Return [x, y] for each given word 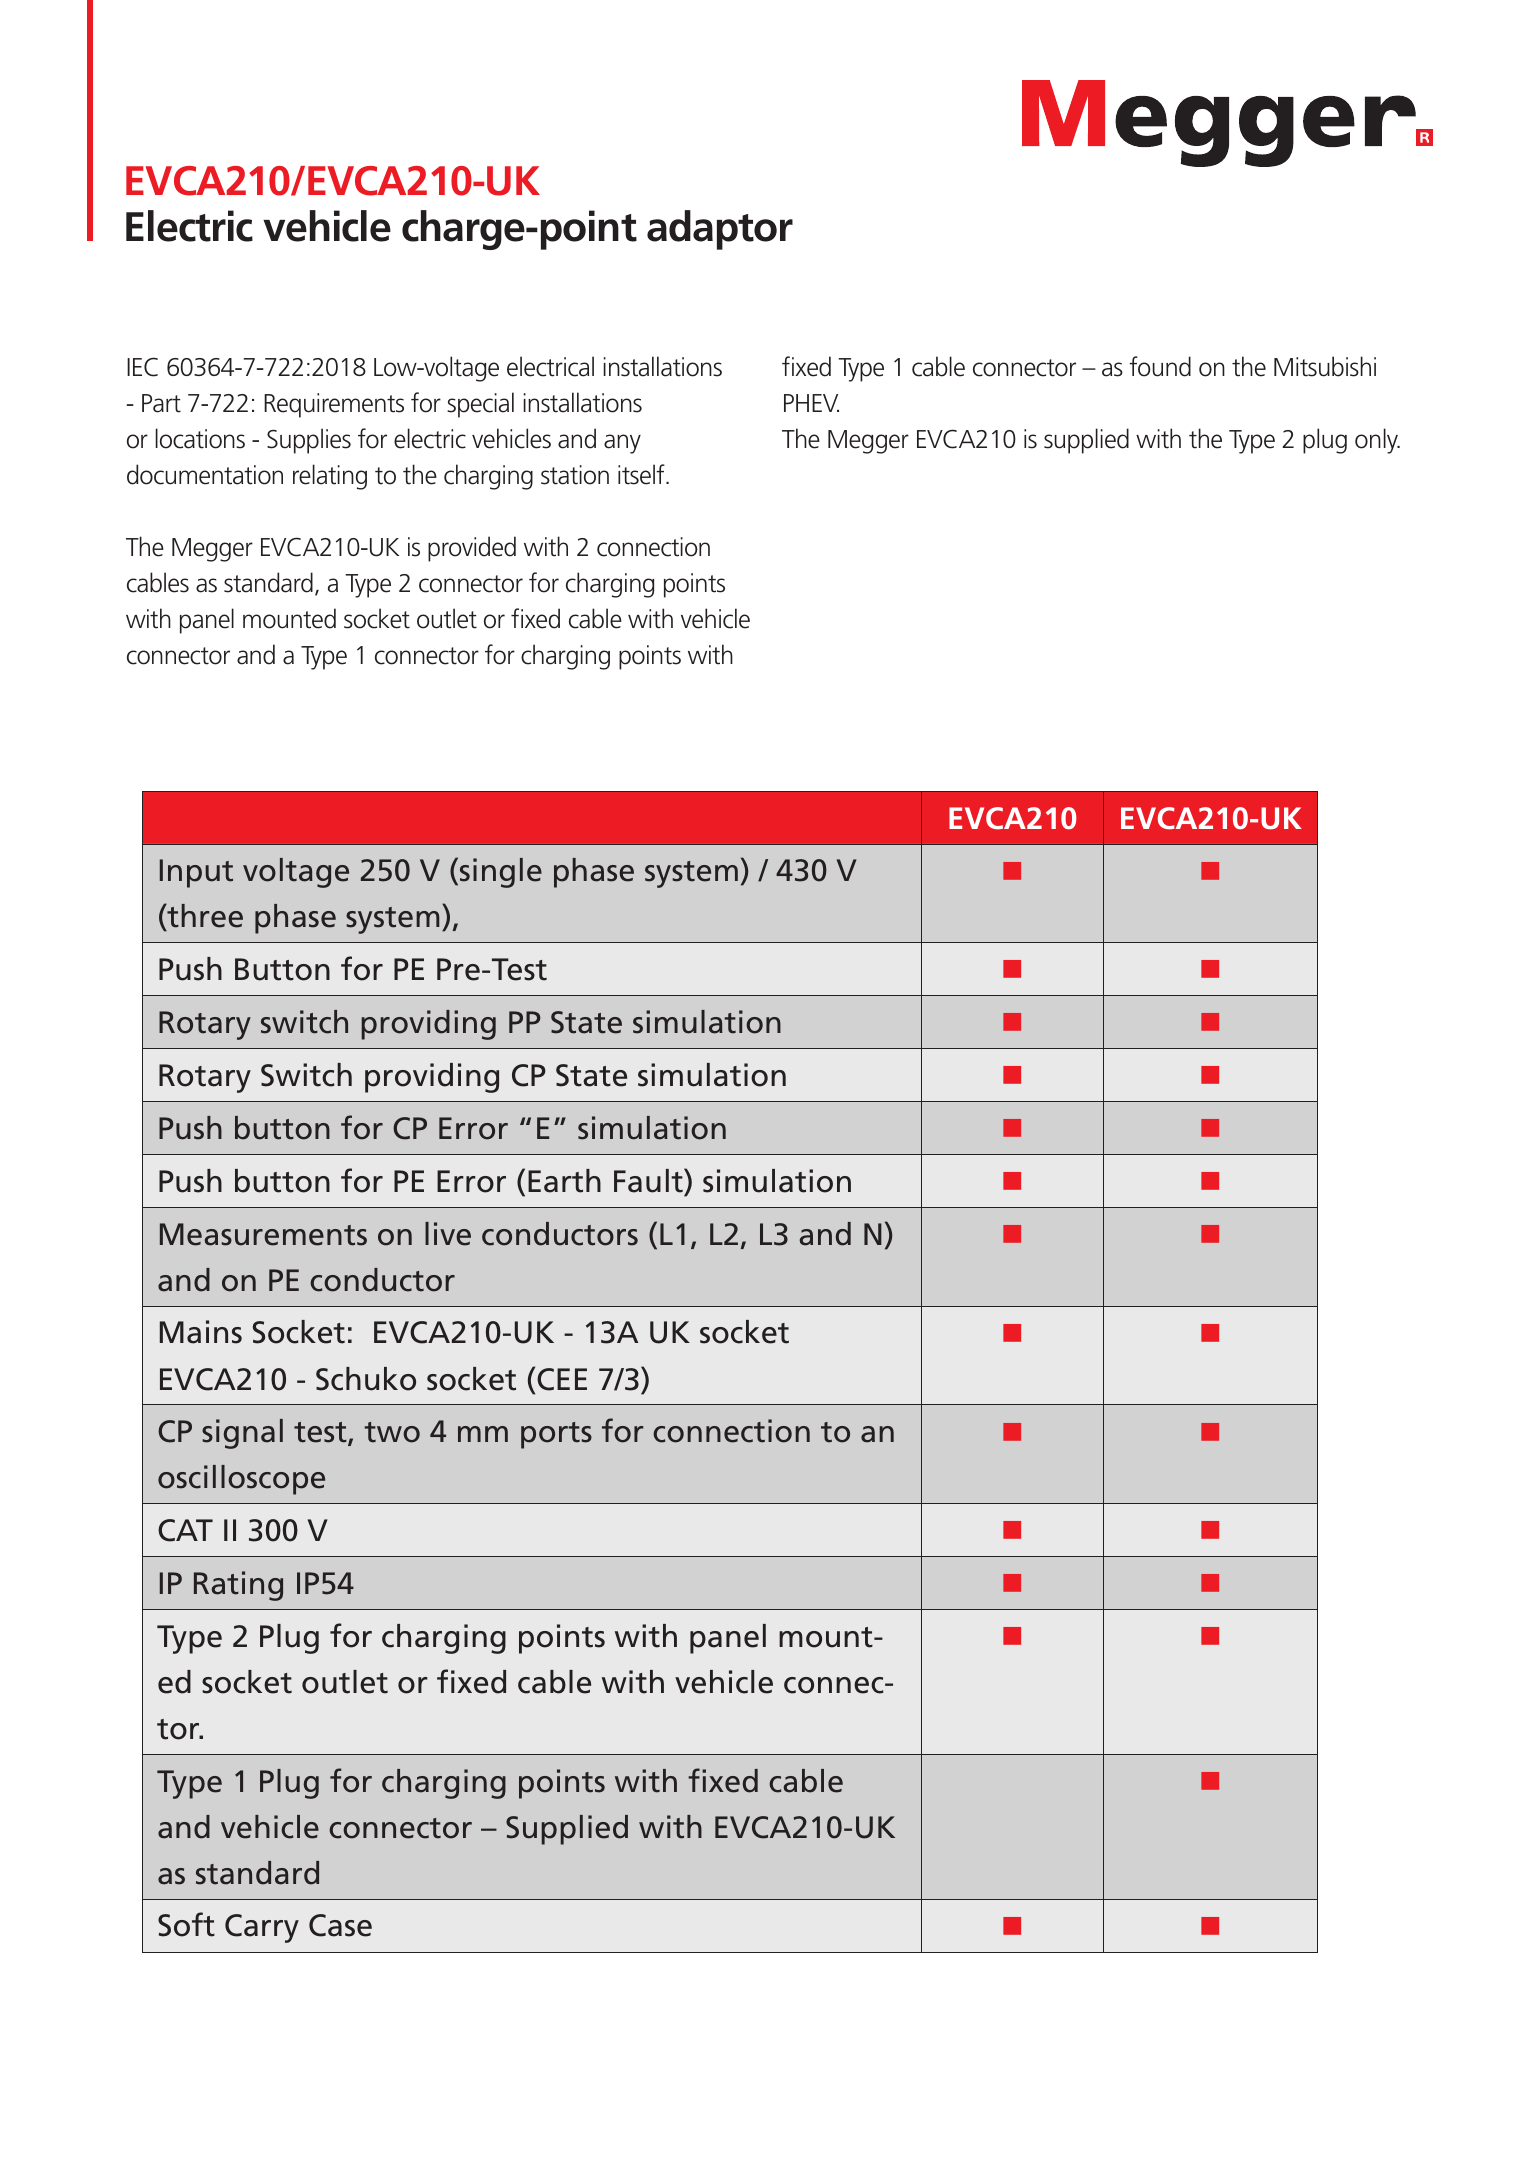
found [1160, 366]
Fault [649, 1180]
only [1377, 441]
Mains [201, 1332]
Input [196, 873]
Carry [262, 1928]
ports [556, 1435]
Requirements [334, 405]
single [501, 873]
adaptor [720, 230]
